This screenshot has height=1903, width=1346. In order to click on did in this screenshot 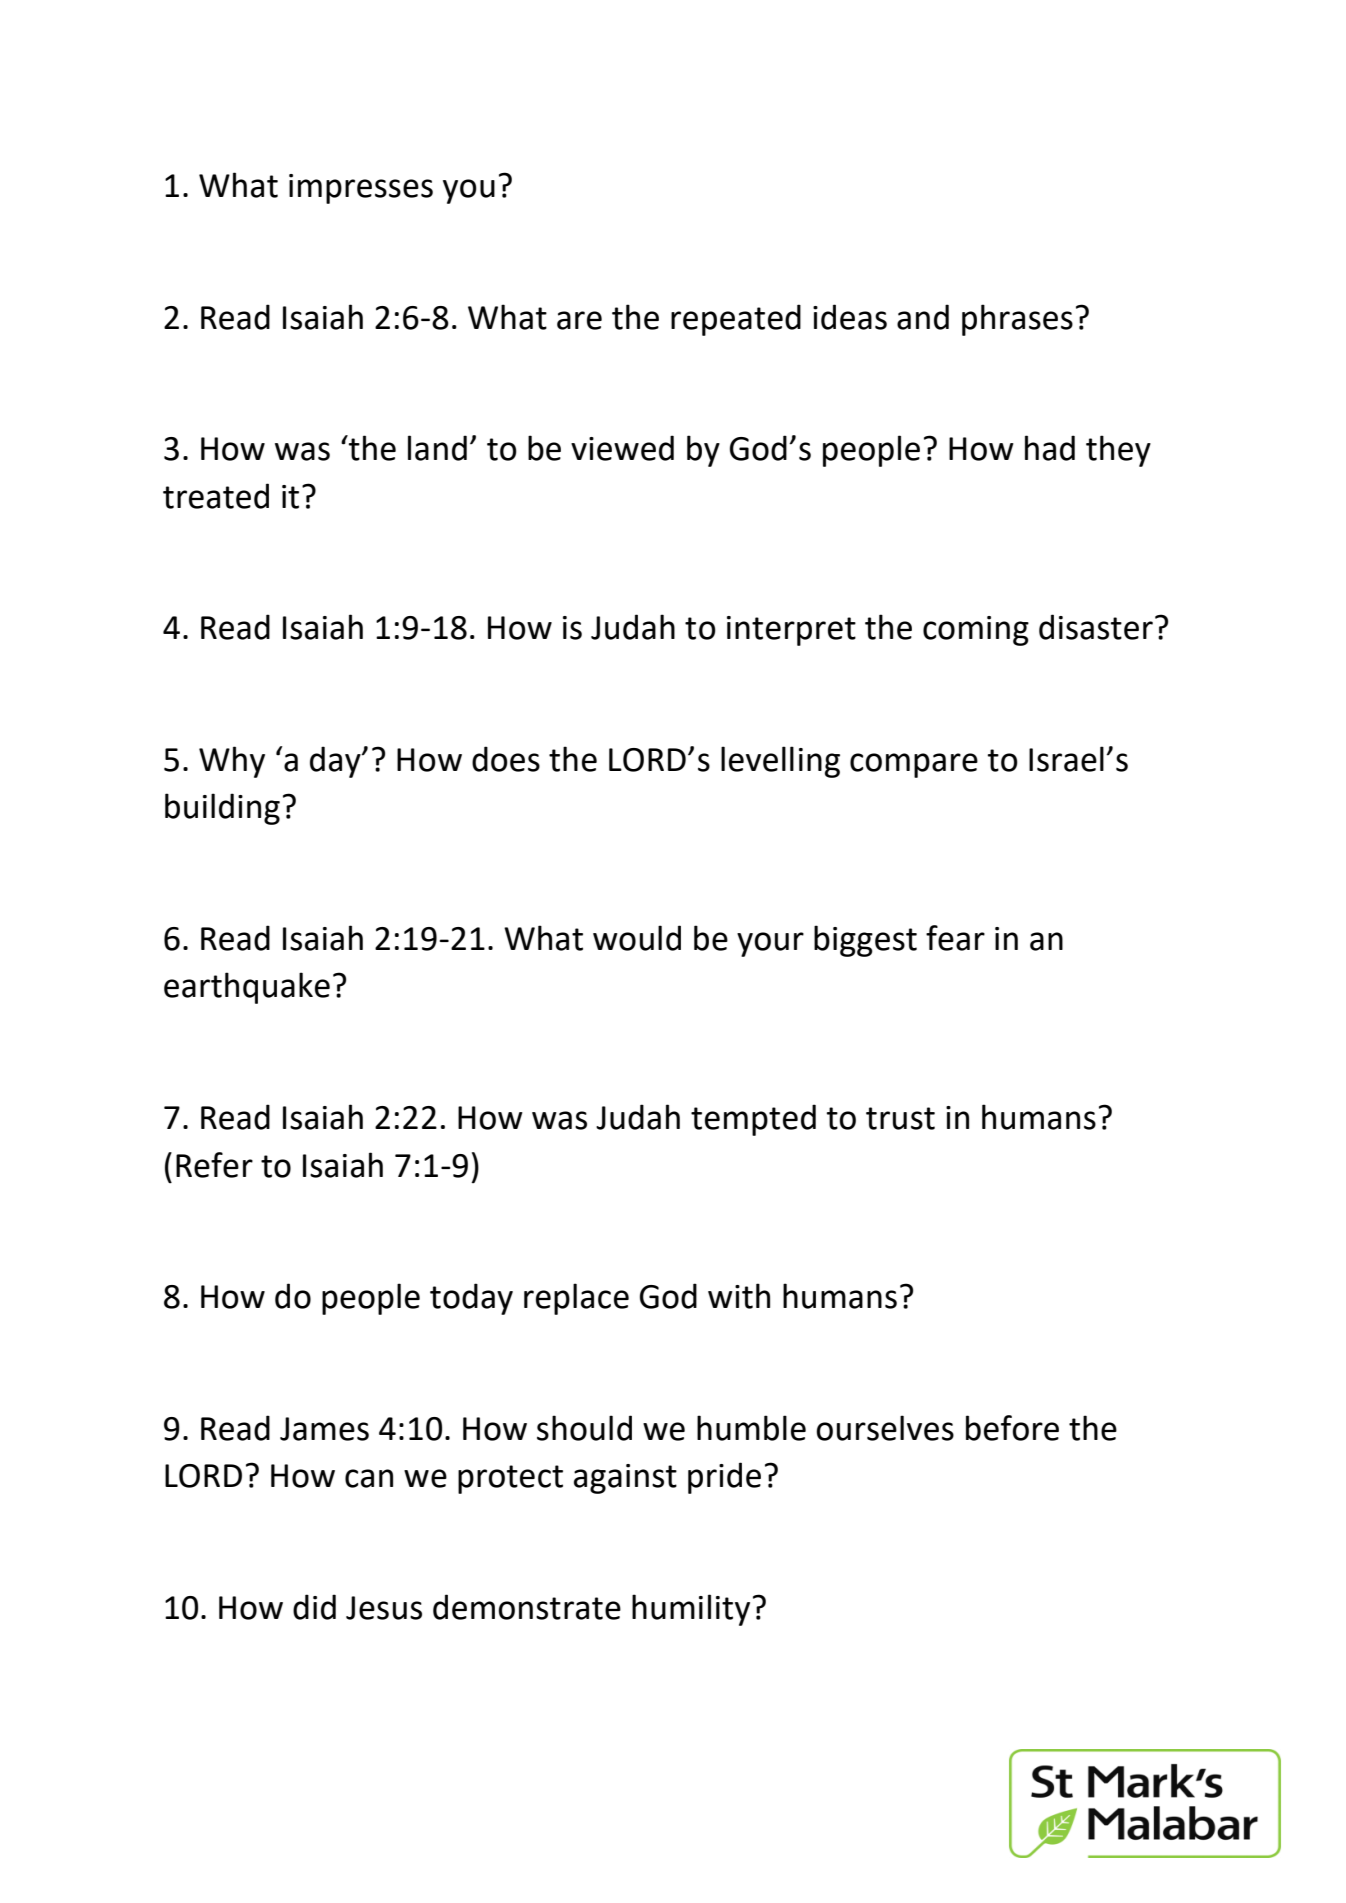, I will do `click(314, 1607)`.
